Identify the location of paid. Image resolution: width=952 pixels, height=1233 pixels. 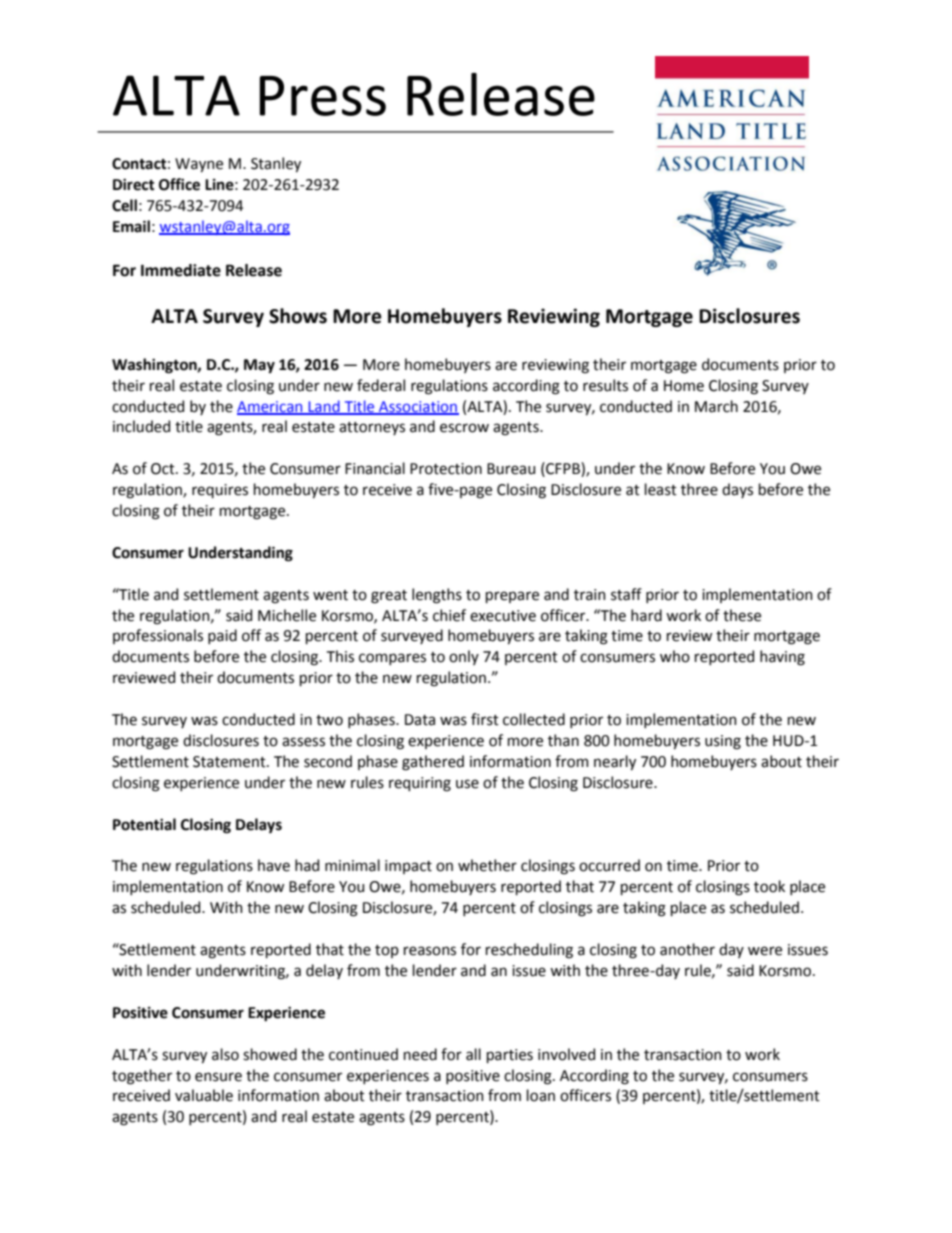
(222, 636).
